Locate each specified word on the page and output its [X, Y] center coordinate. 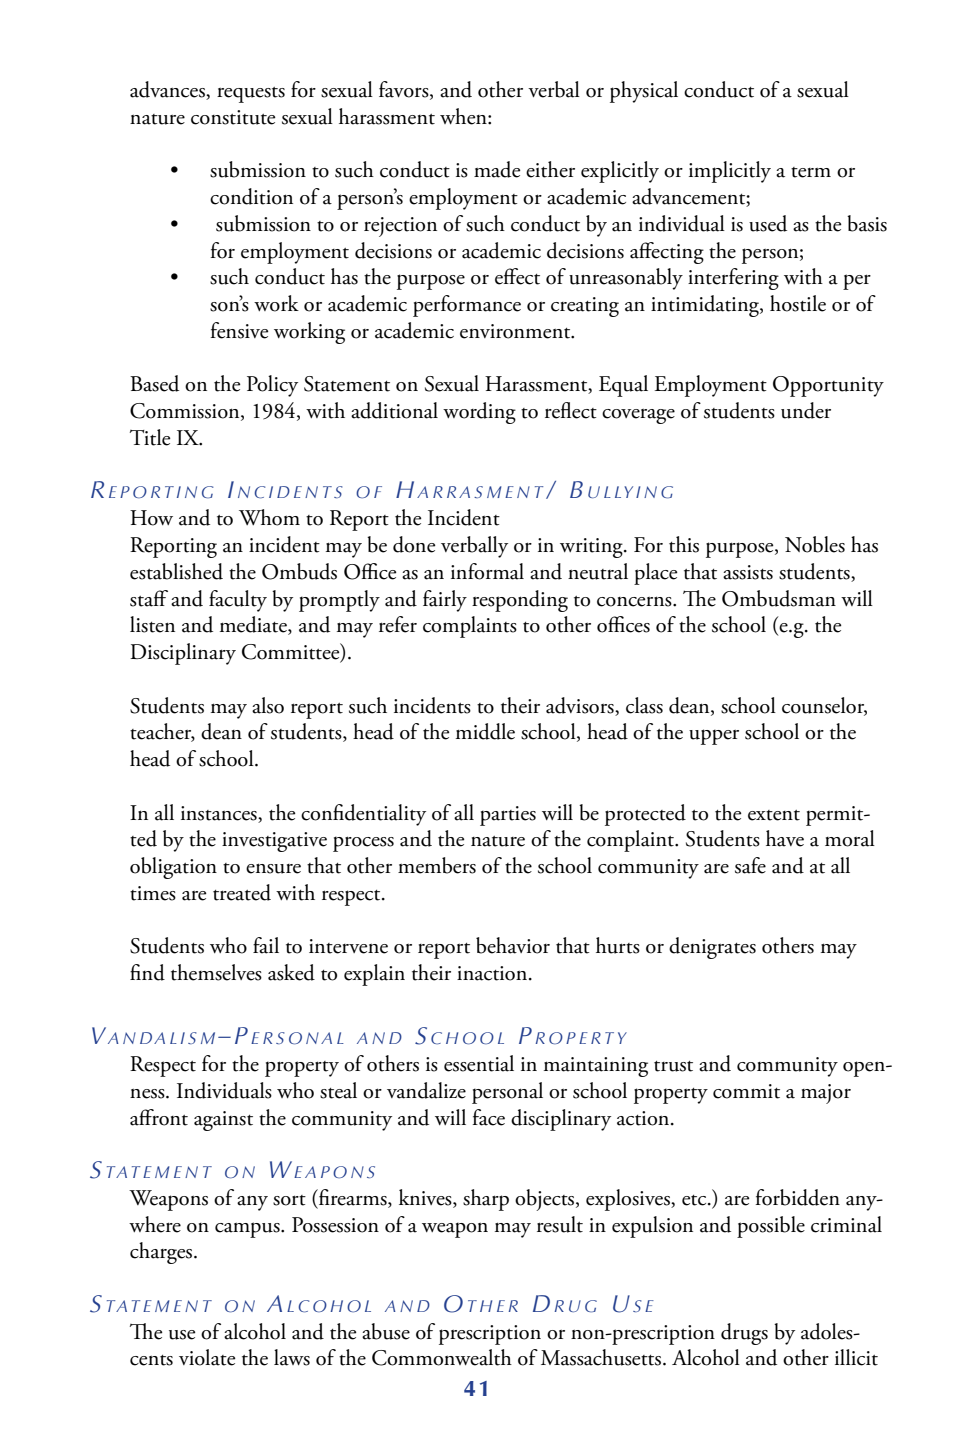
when [464, 116]
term [811, 172]
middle [485, 731]
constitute [233, 117]
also [268, 705]
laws [292, 1357]
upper [714, 737]
